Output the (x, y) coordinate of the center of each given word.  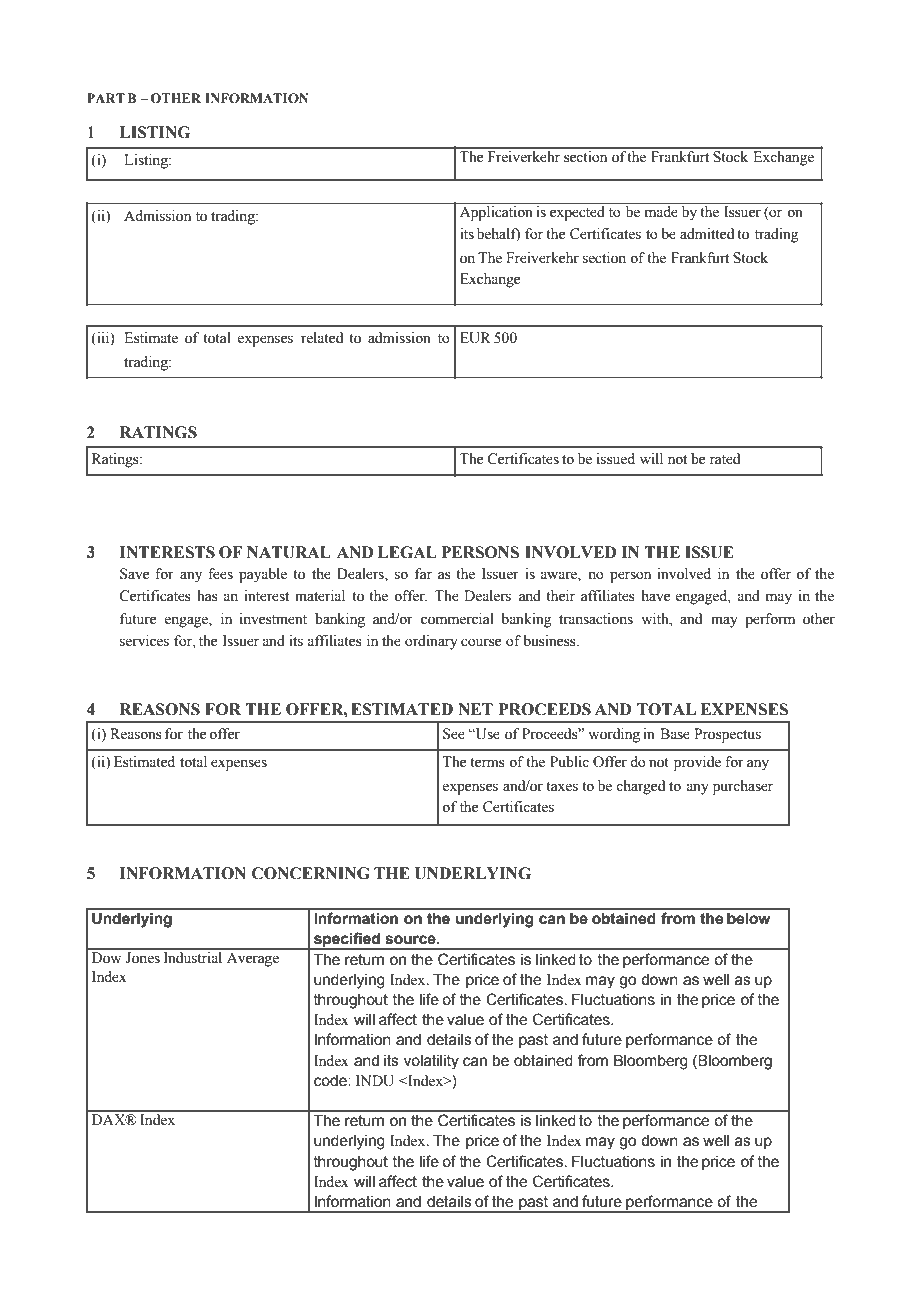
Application (496, 213)
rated (725, 459)
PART (106, 98)
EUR (475, 338)
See (454, 734)
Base (675, 734)
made (661, 211)
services (144, 641)
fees (220, 574)
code (331, 1081)
